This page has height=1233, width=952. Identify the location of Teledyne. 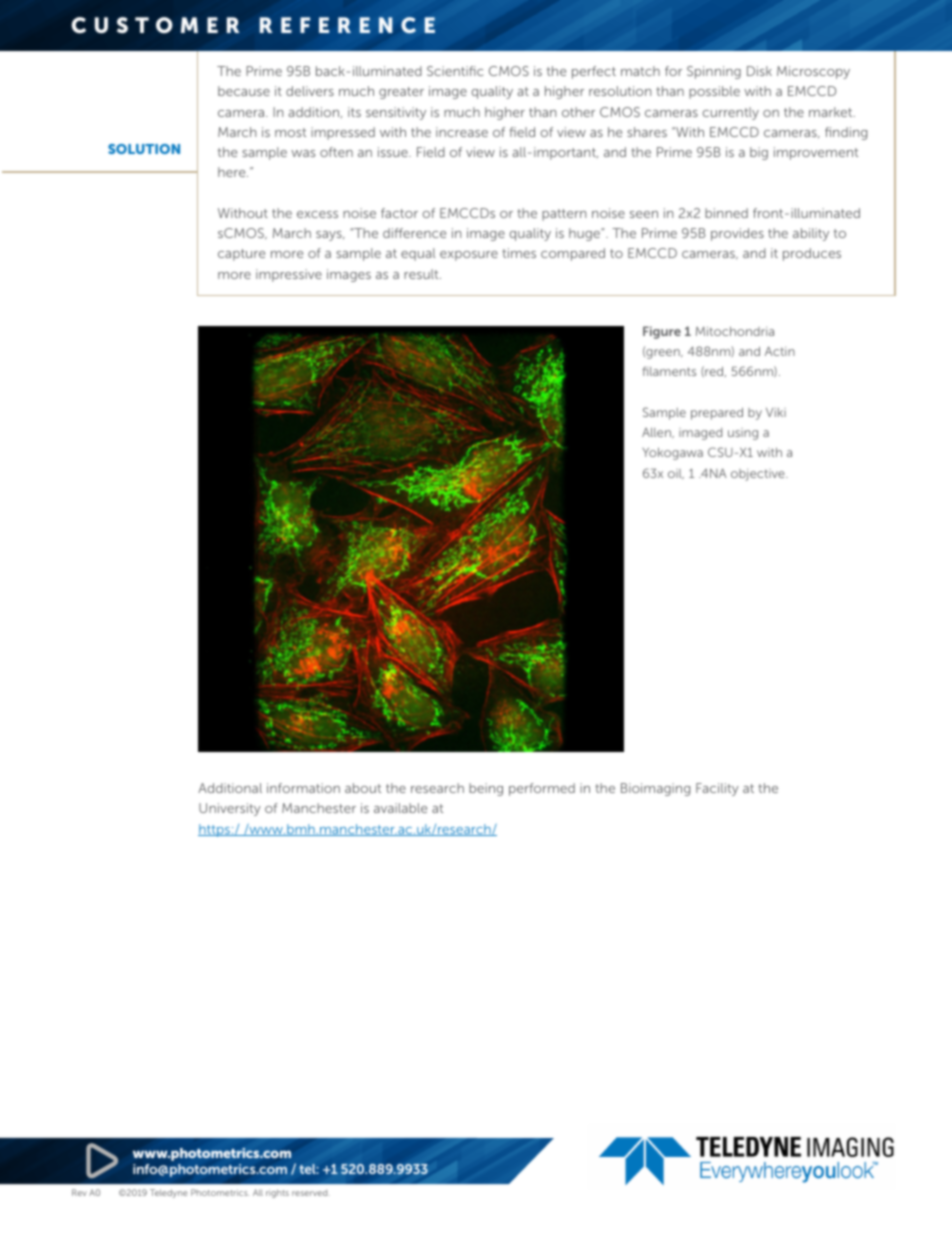
(169, 1193).
